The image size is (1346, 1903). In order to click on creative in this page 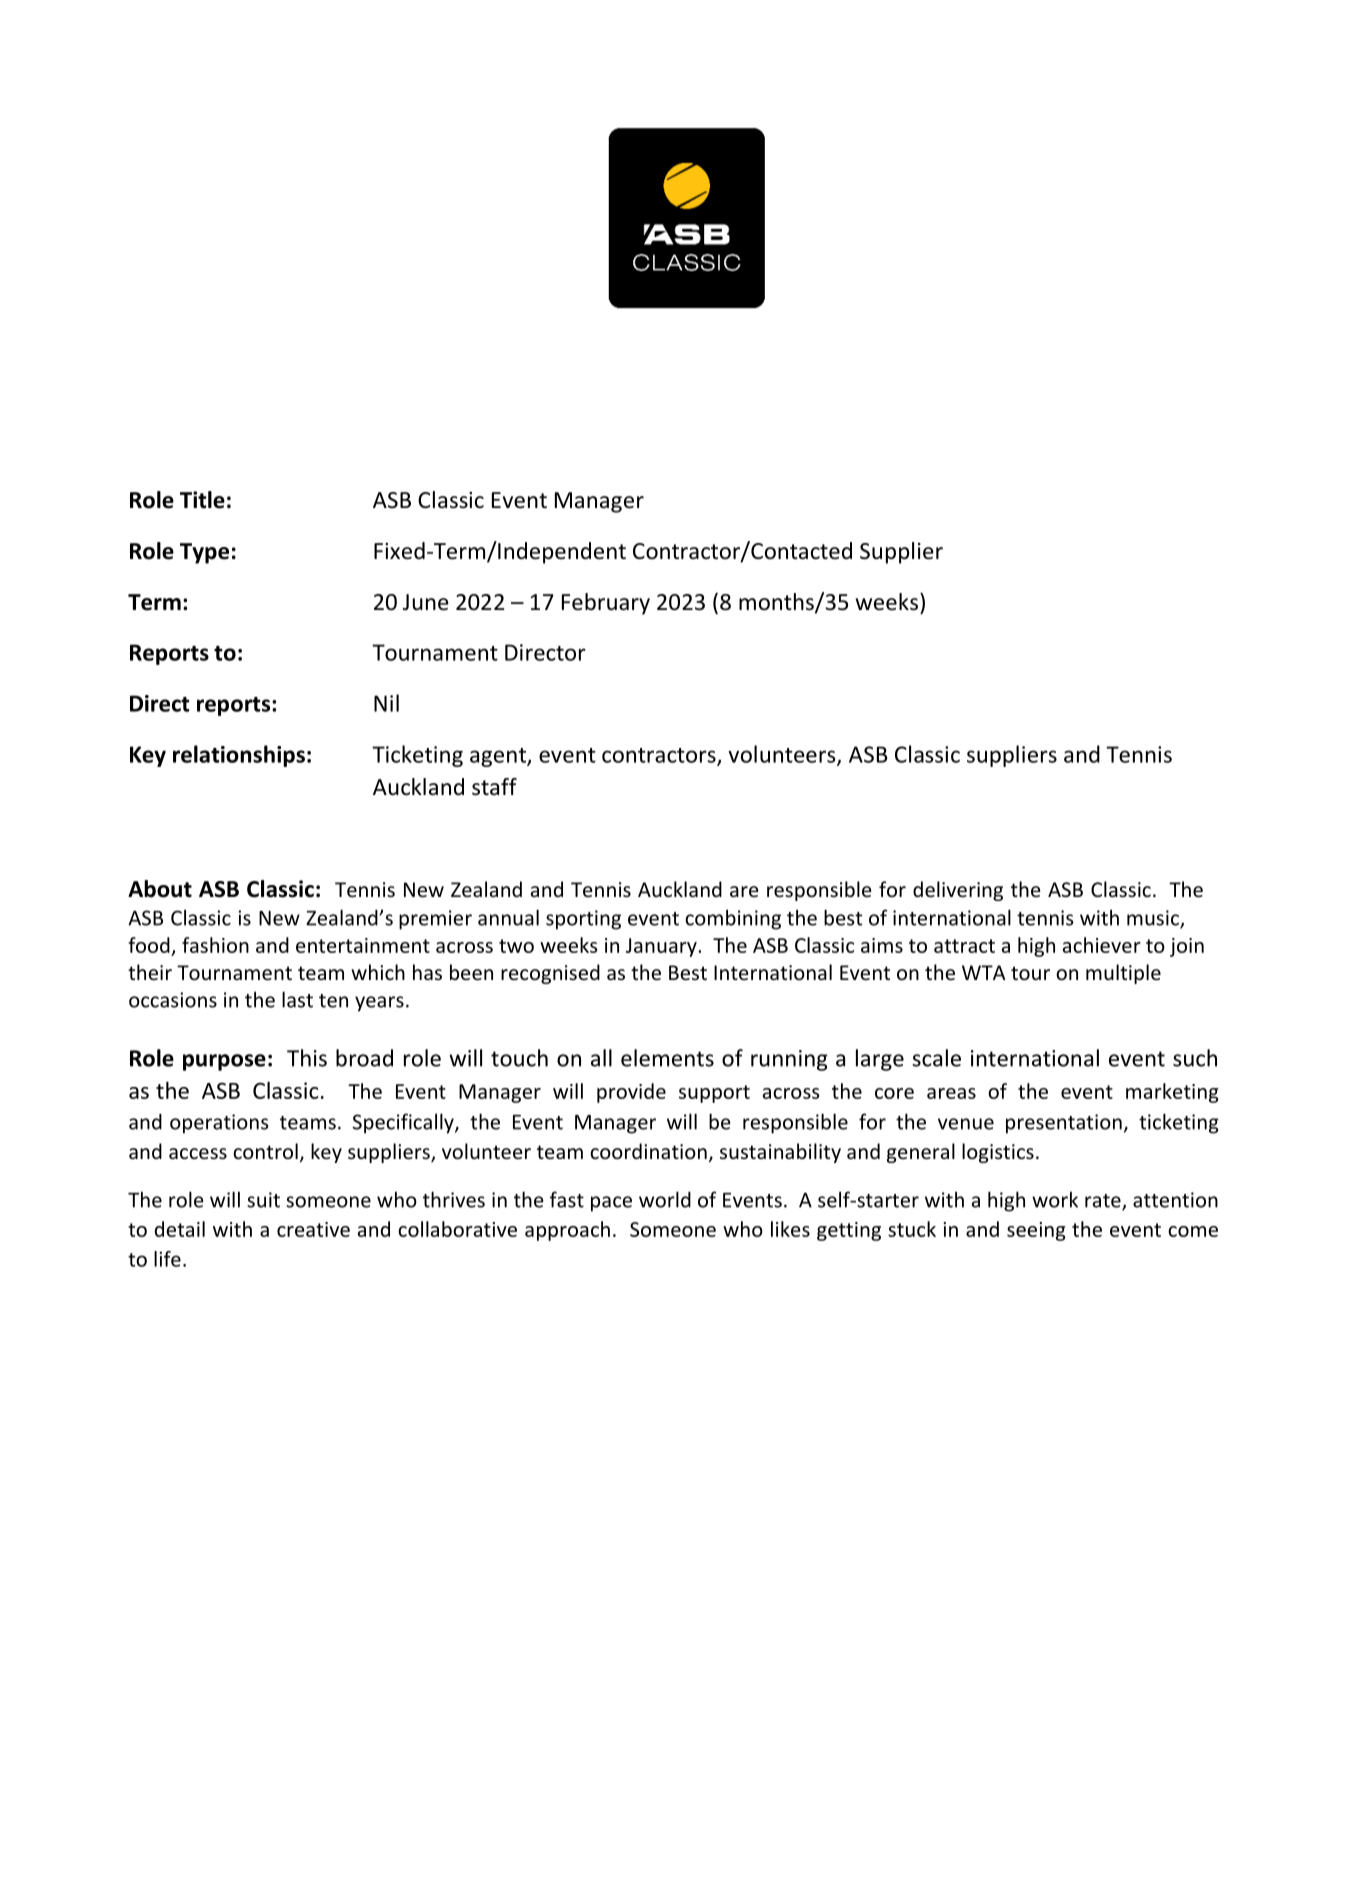, I will do `click(313, 1229)`.
